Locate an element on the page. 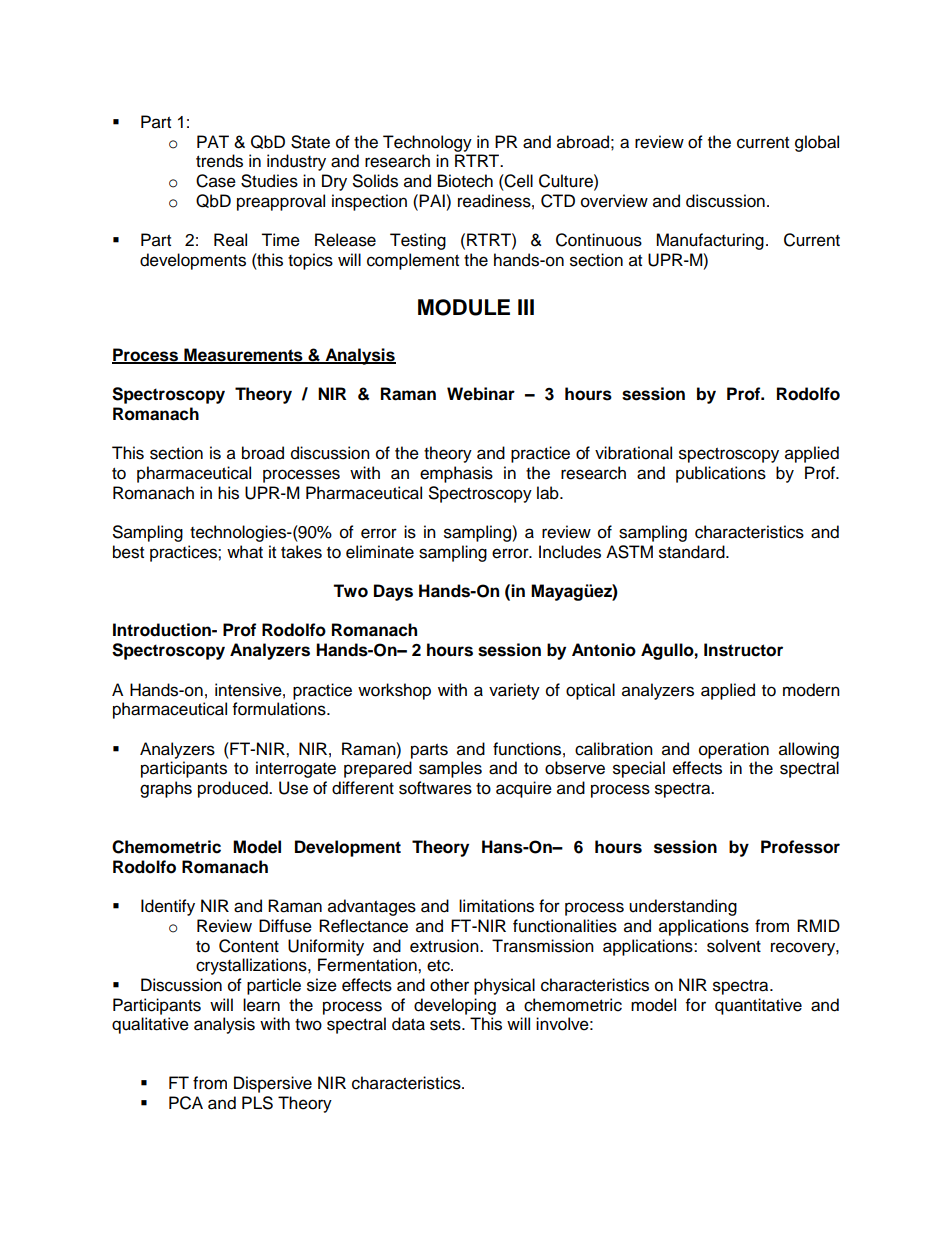 Image resolution: width=952 pixels, height=1233 pixels. publications is located at coordinates (721, 474).
